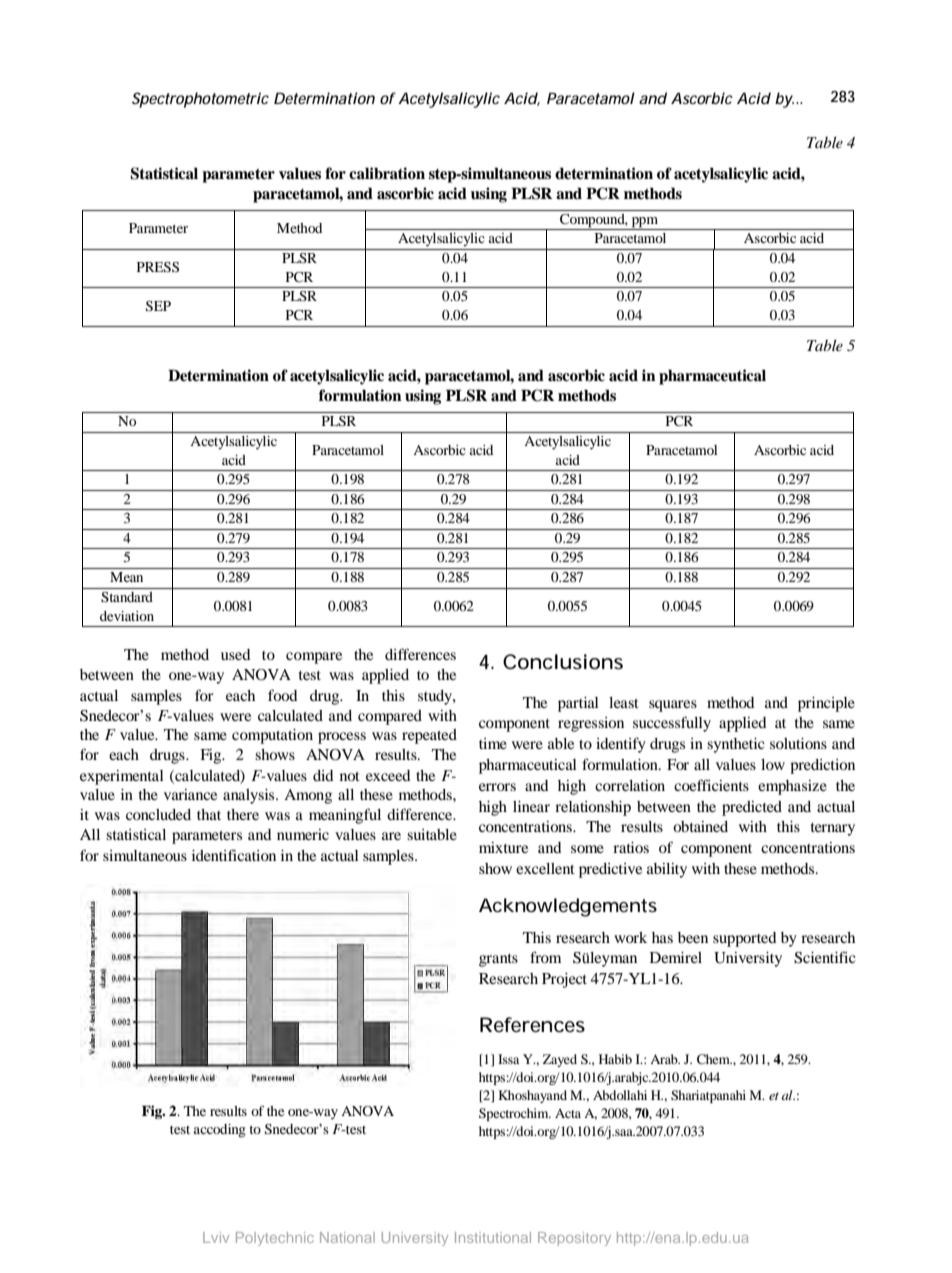 The width and height of the screenshot is (952, 1273). What do you see at coordinates (645, 223) in the screenshot?
I see `ppm` at bounding box center [645, 223].
